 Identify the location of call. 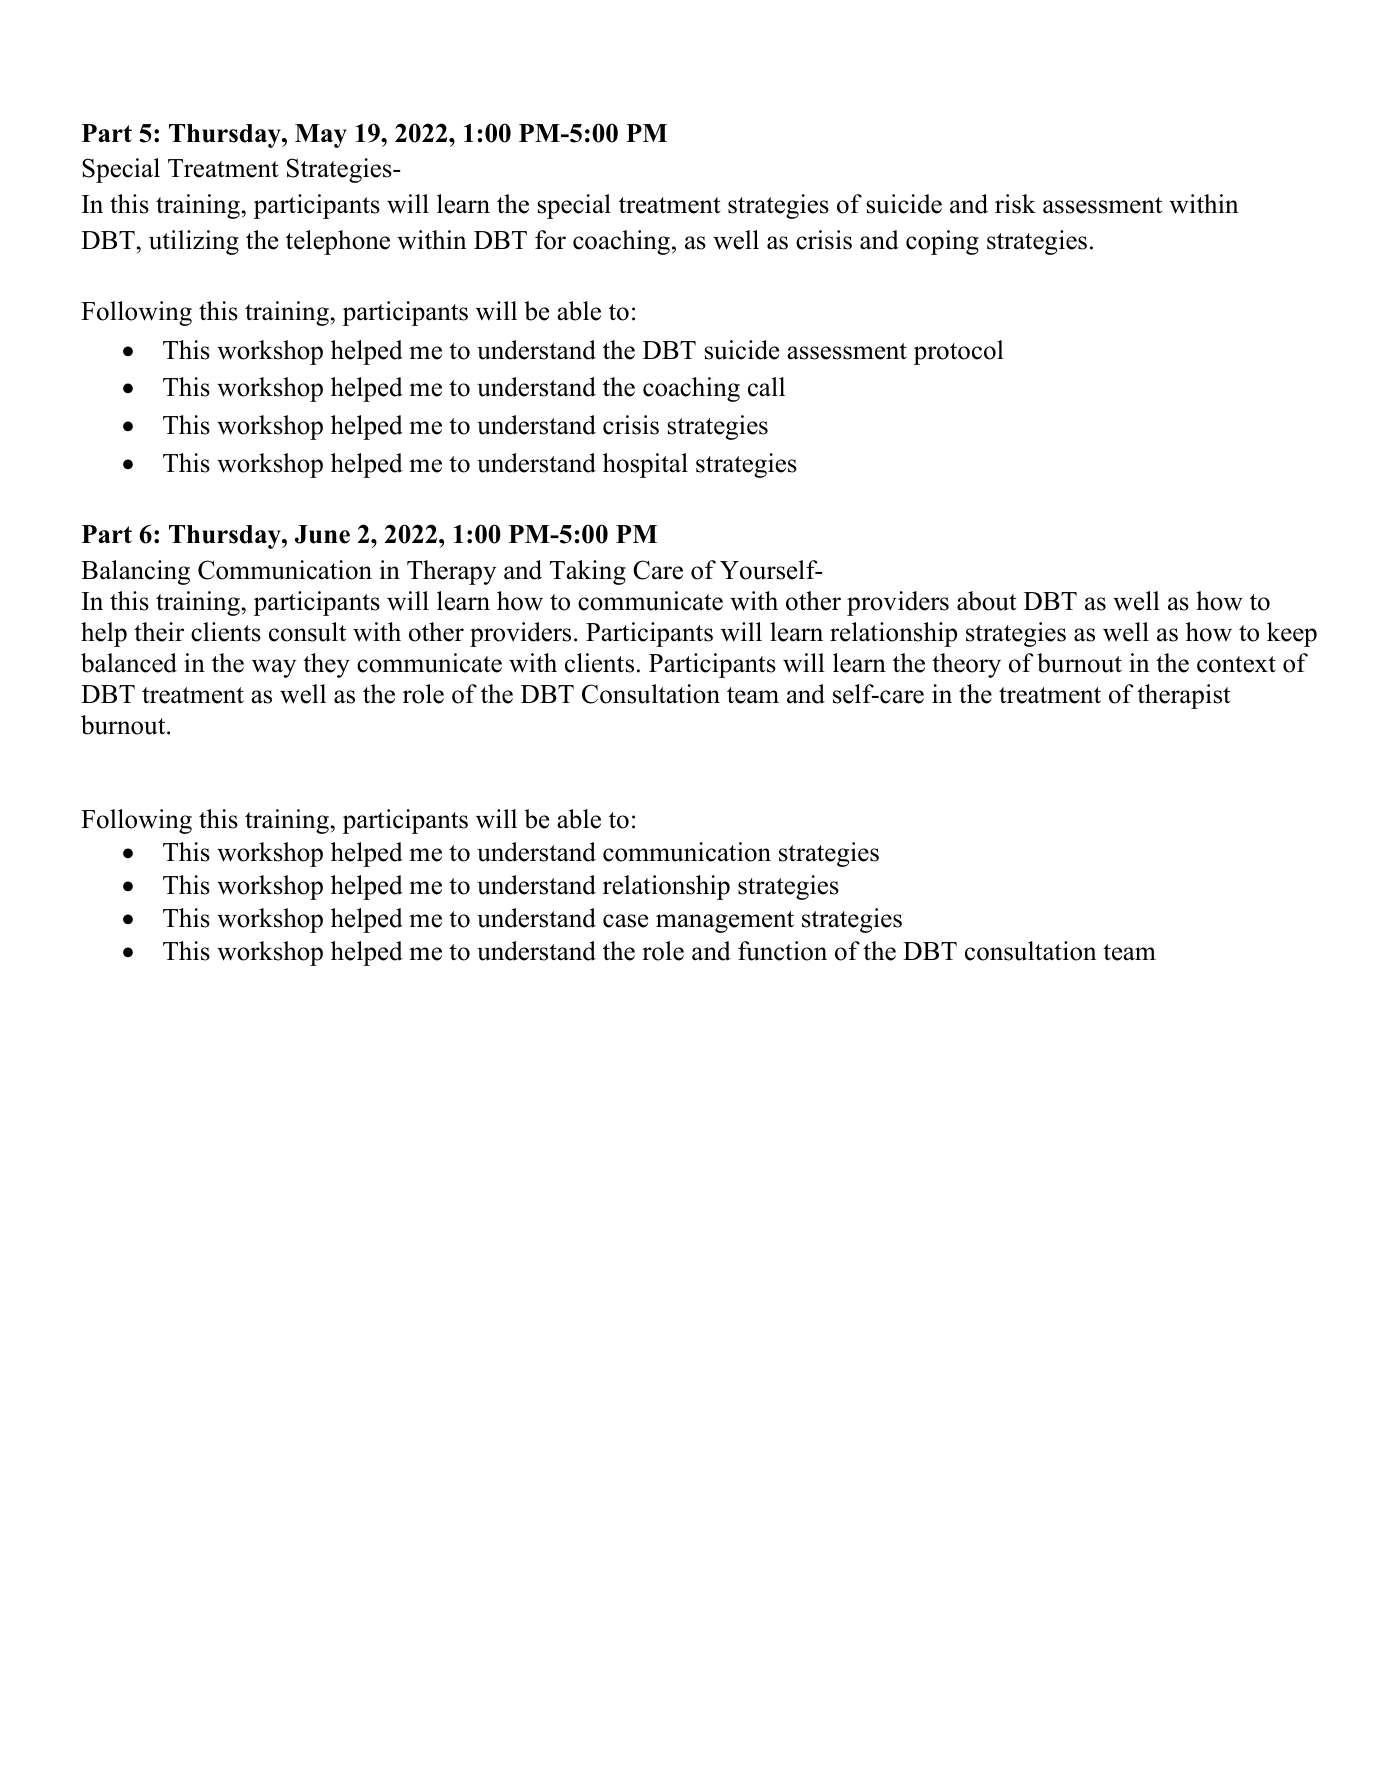
(766, 387).
